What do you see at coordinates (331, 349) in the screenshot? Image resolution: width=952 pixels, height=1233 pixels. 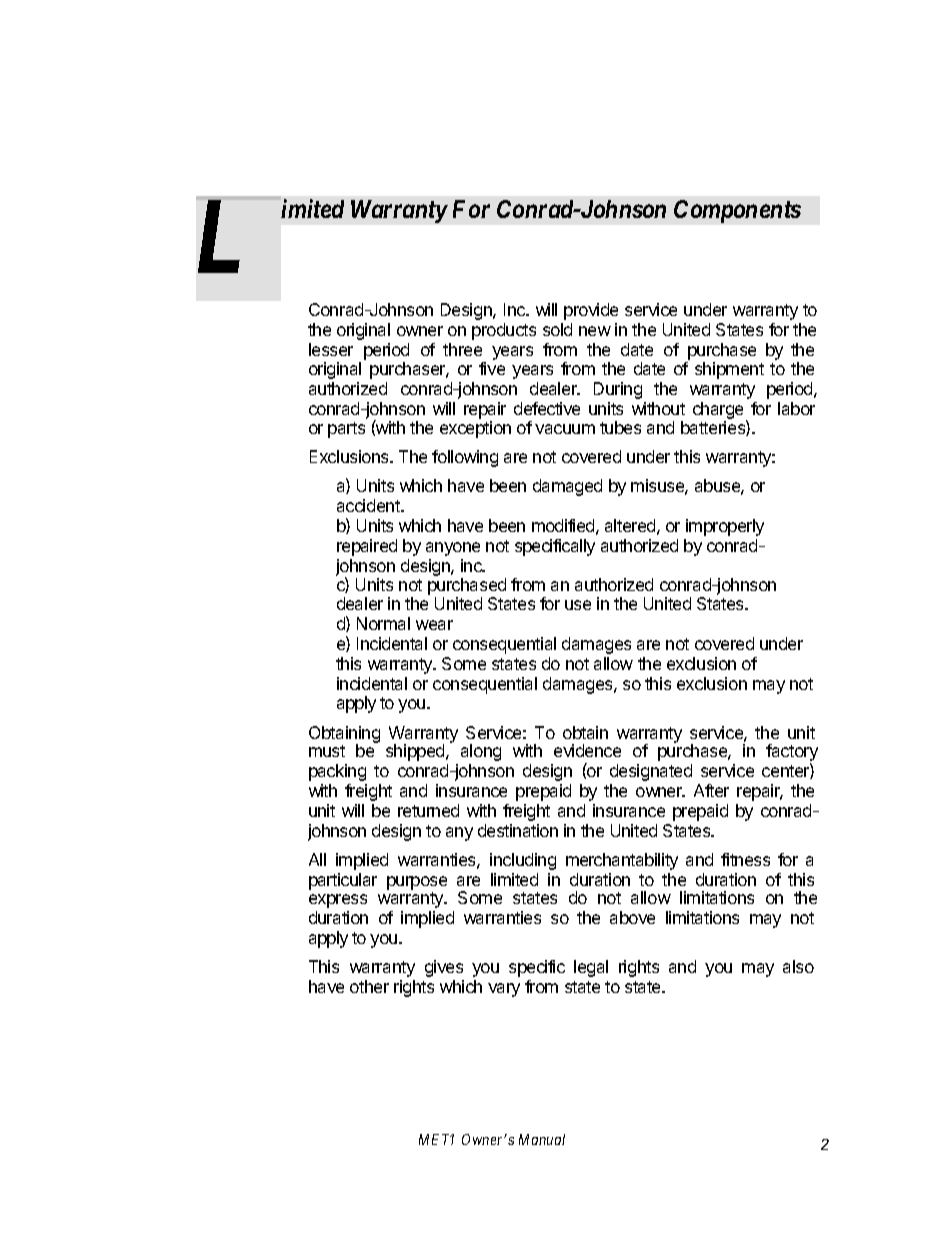 I see `lesser` at bounding box center [331, 349].
